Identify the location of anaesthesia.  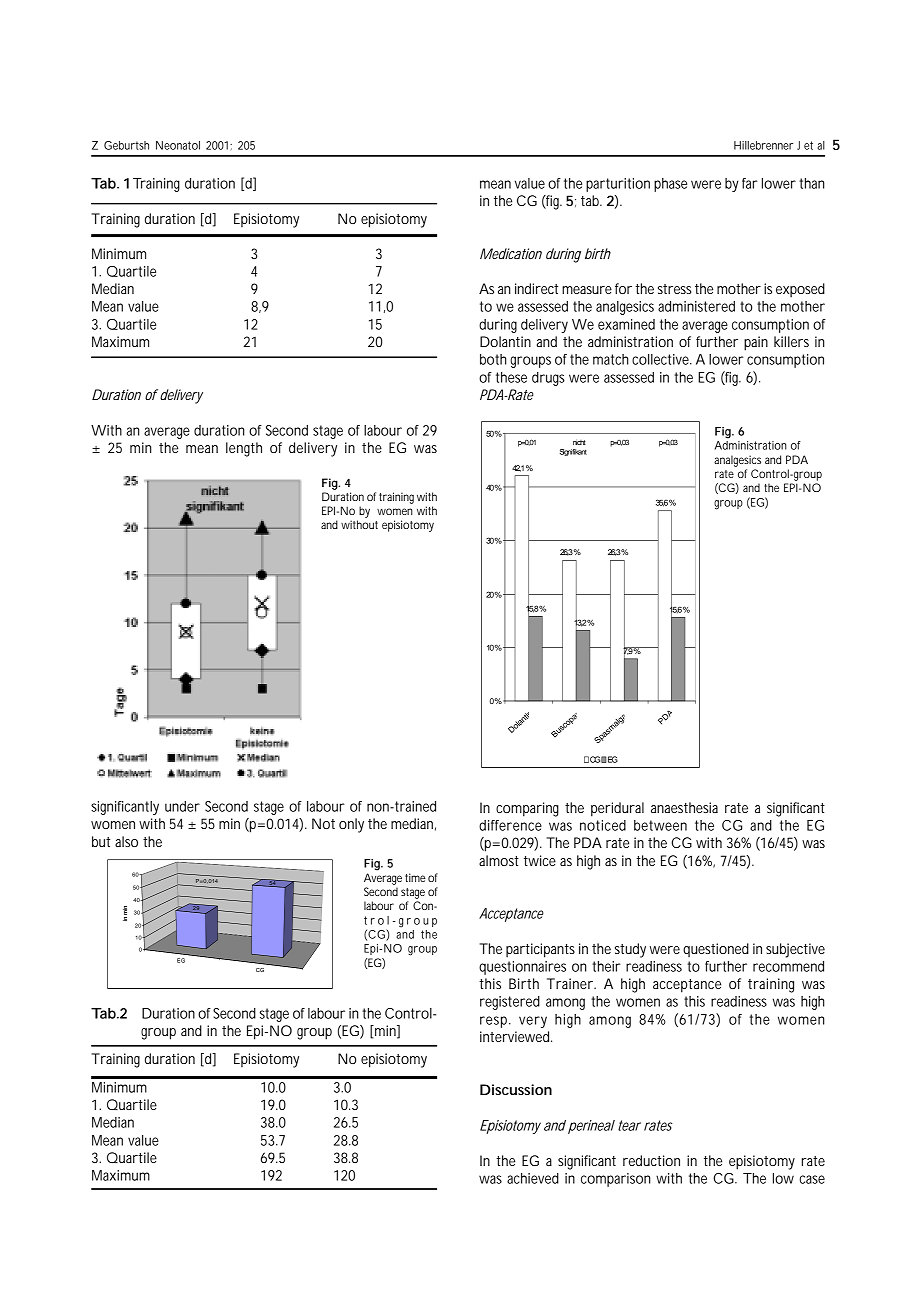
(684, 807).
